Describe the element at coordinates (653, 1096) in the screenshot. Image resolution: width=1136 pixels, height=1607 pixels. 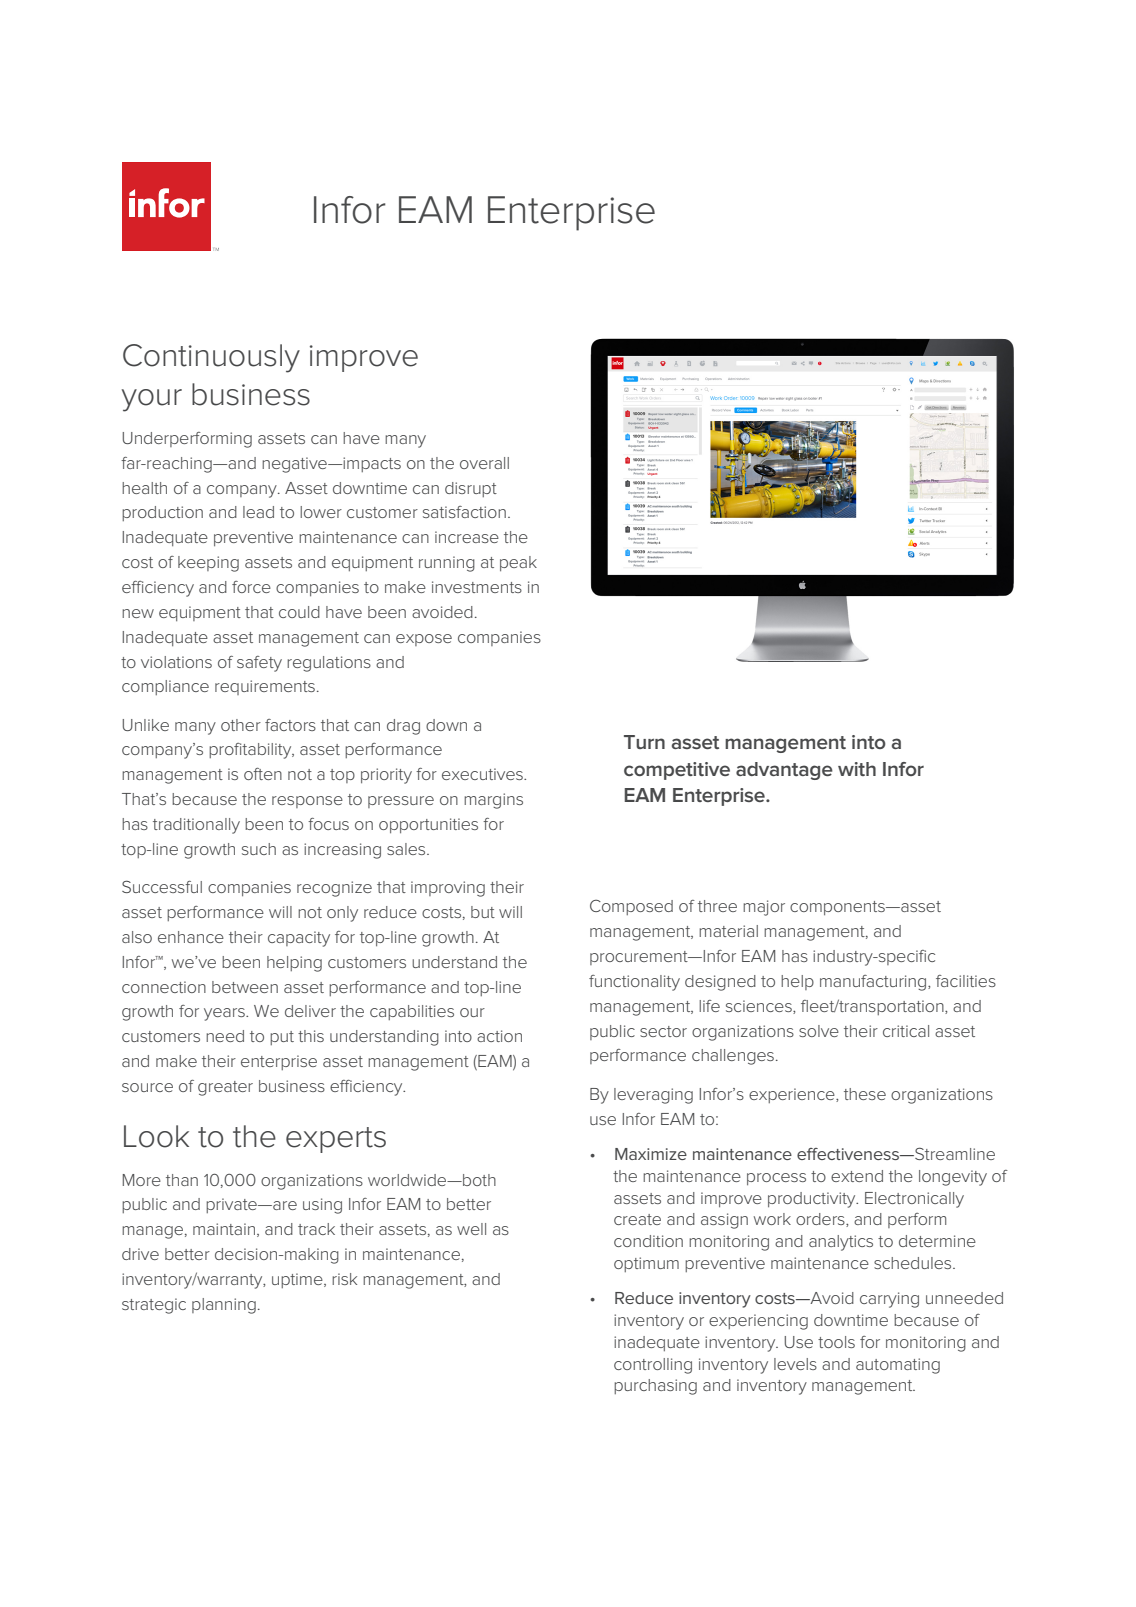
I see `leveraging` at that location.
